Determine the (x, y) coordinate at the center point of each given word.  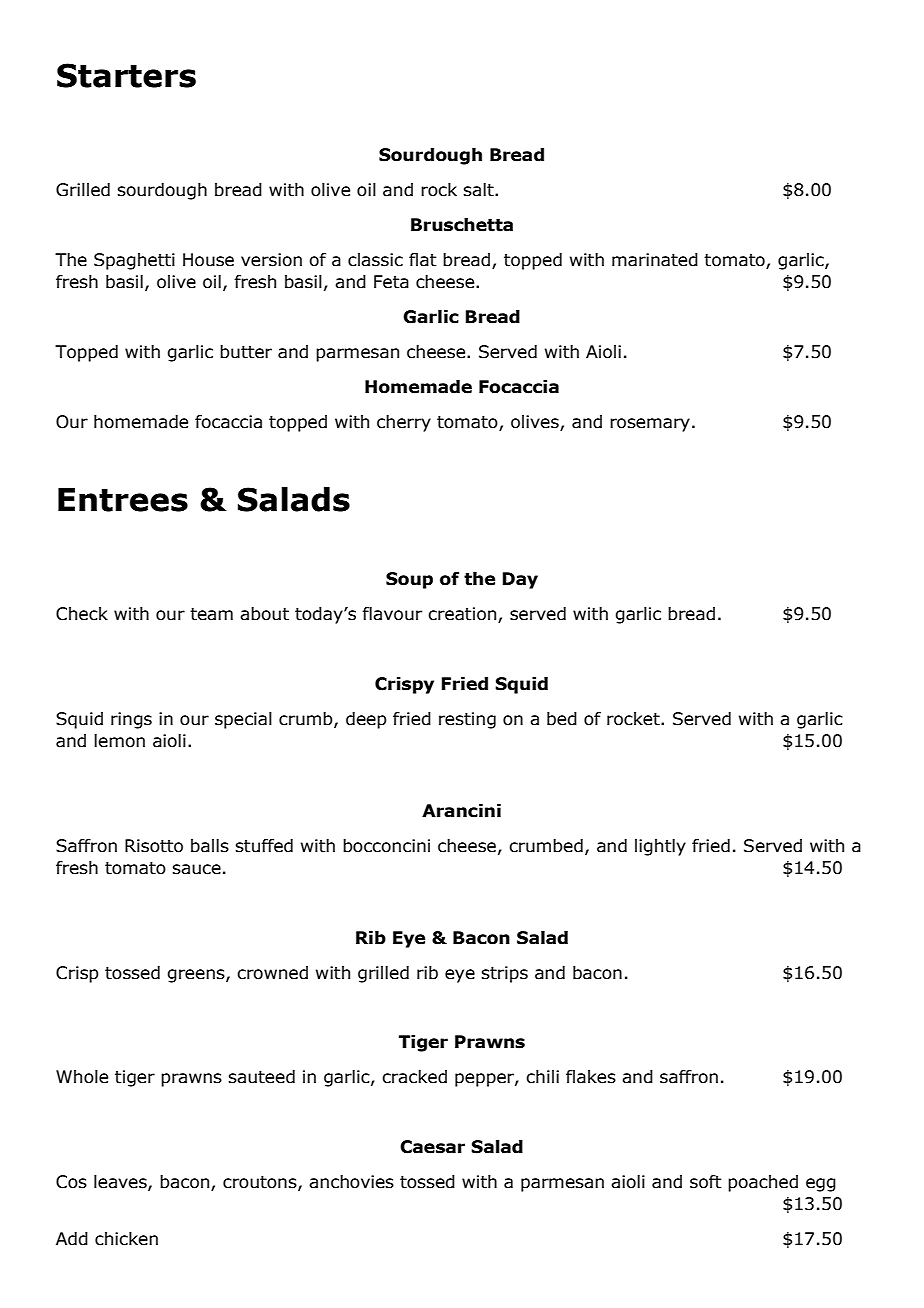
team (211, 614)
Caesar (432, 1147)
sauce (196, 869)
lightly (660, 847)
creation (463, 615)
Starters (126, 75)
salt (479, 190)
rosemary (650, 425)
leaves (121, 1182)
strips (504, 974)
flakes (591, 1077)
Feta (391, 282)
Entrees (123, 500)
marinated (655, 260)
